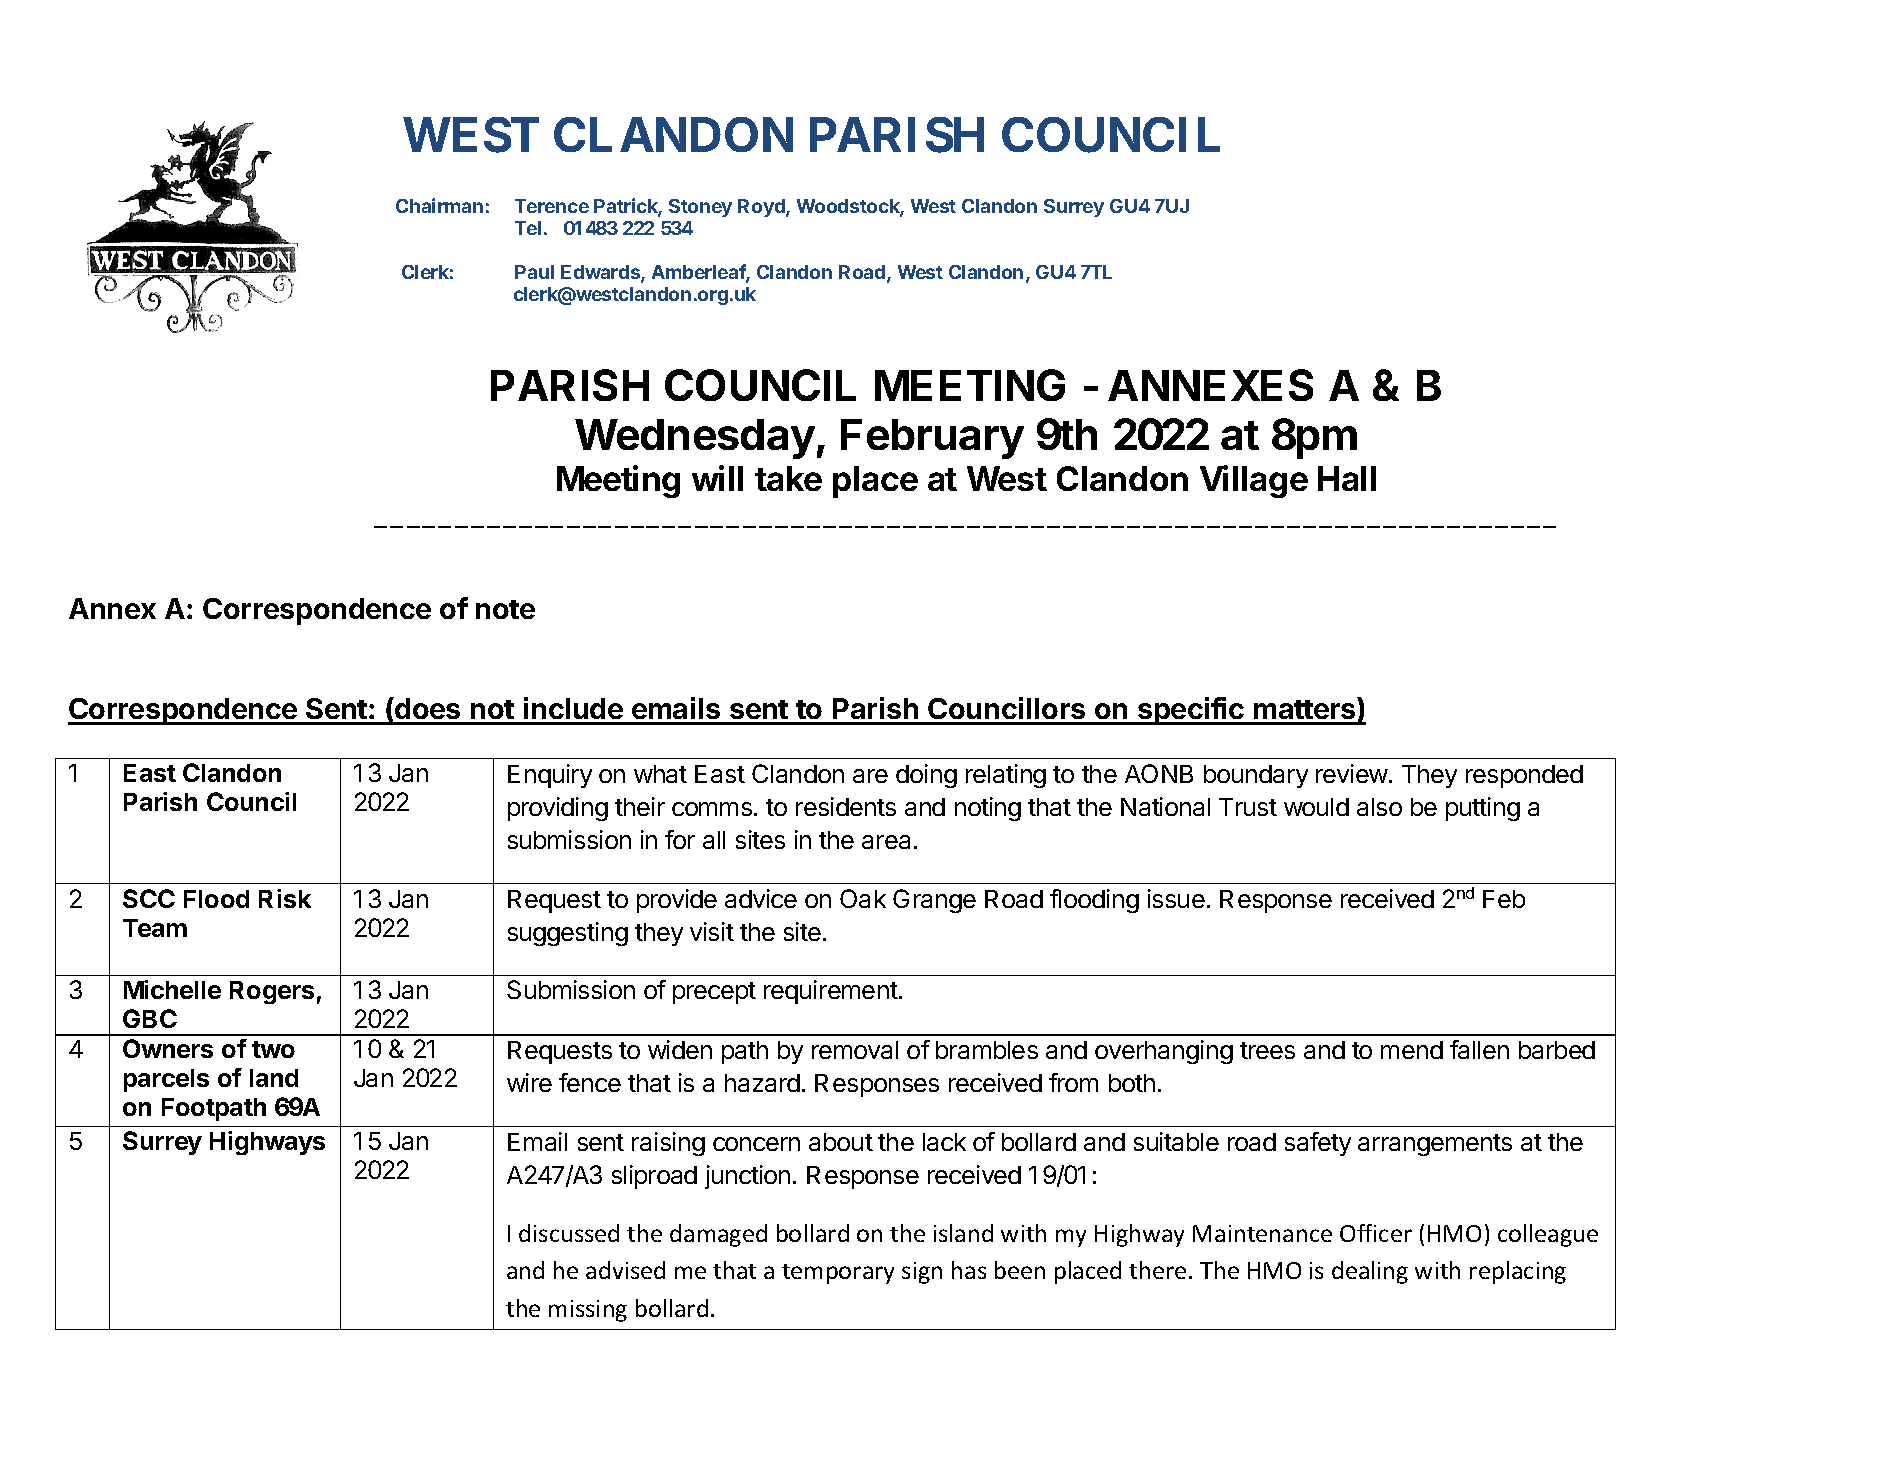 This page has width=1900, height=1468. Describe the element at coordinates (439, 205) in the page. I see `Chairman` at that location.
